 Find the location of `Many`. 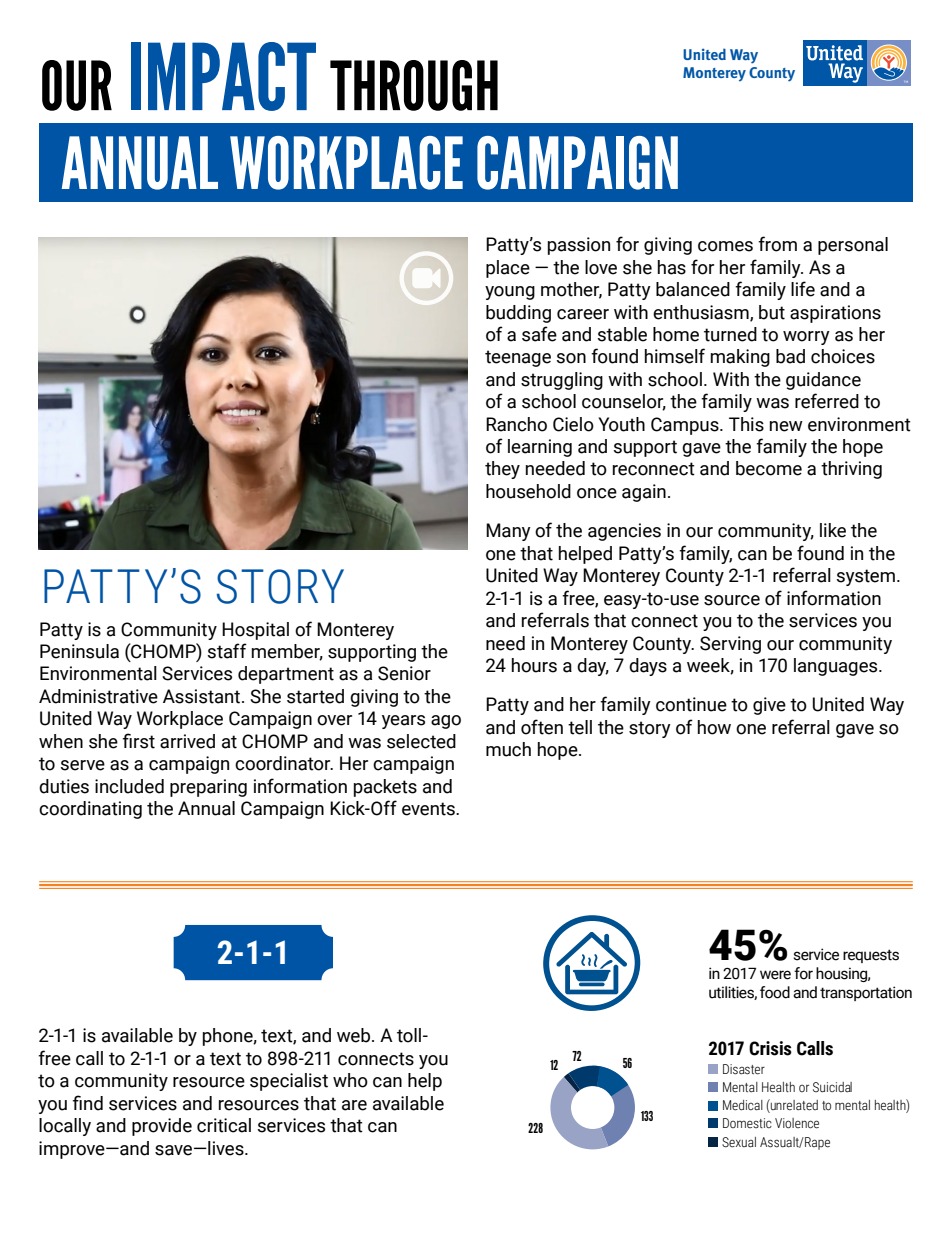

Many is located at coordinates (508, 532).
